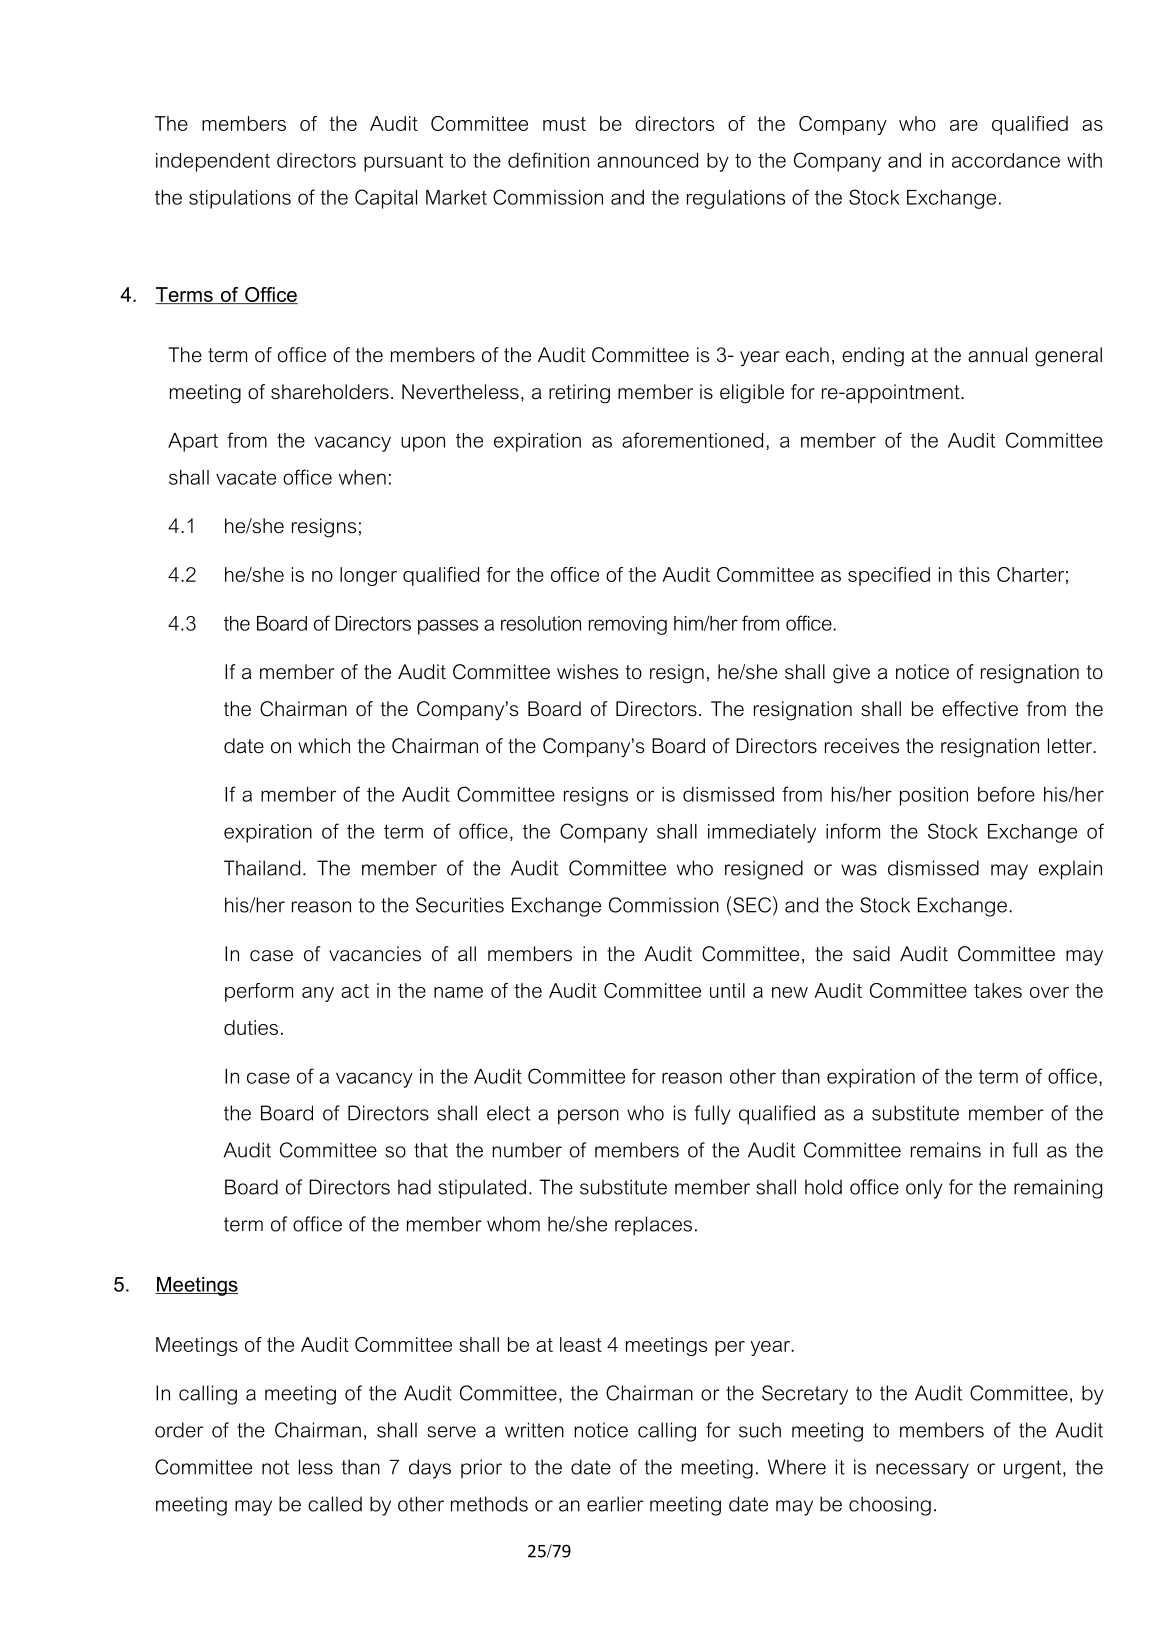 Image resolution: width=1158 pixels, height=1637 pixels. I want to click on longer, so click(368, 576).
